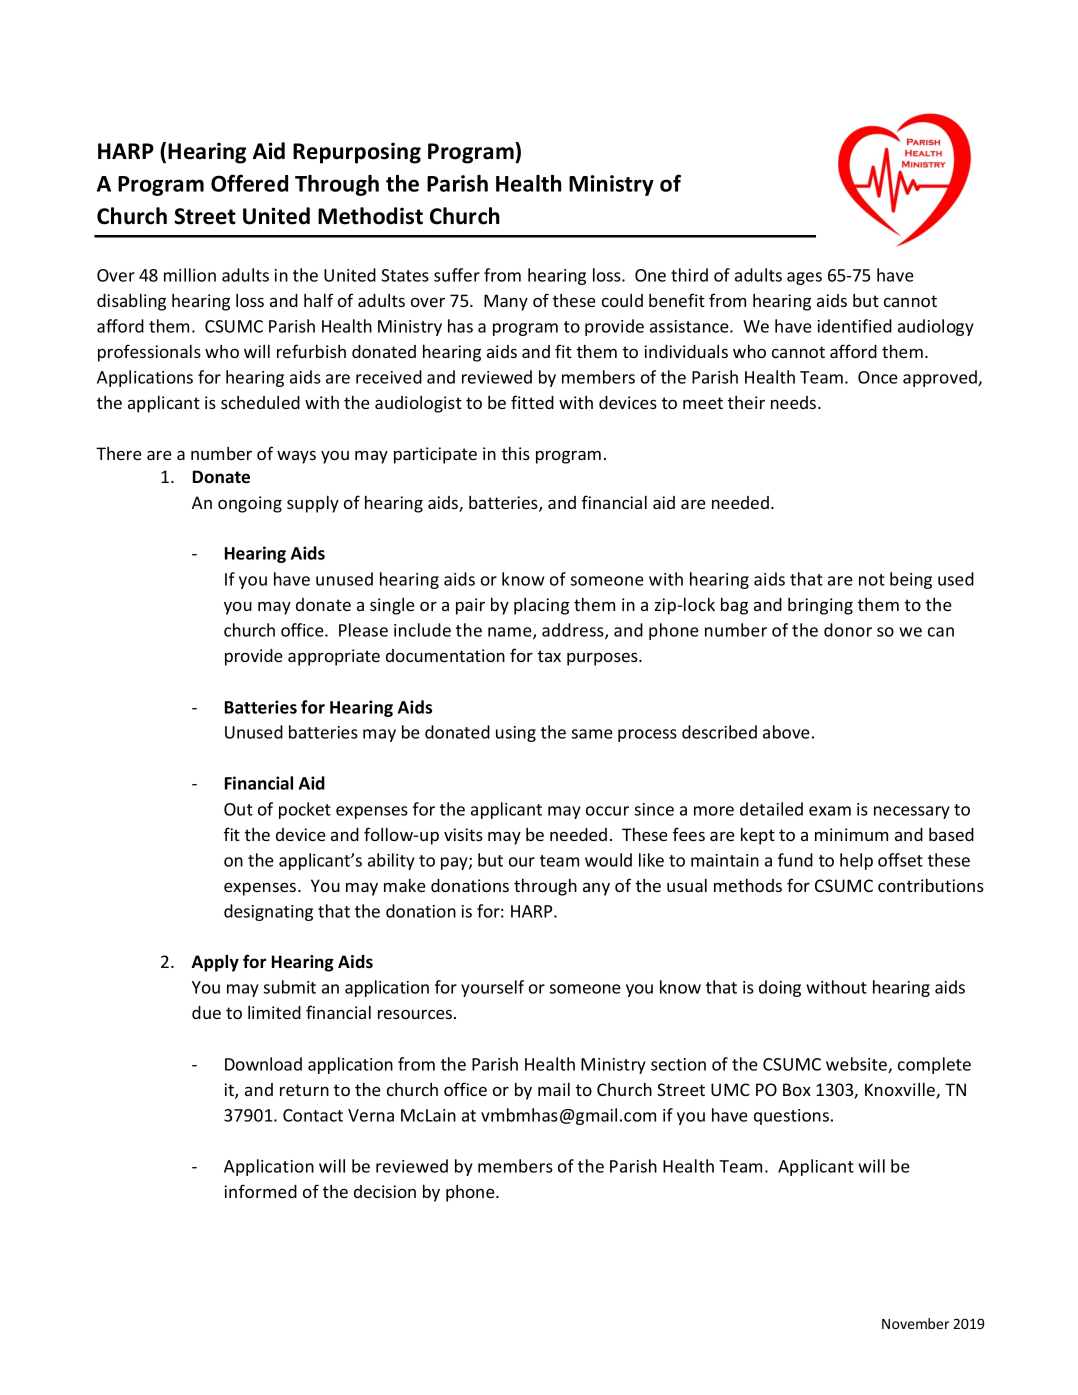 This screenshot has height=1395, width=1078. Describe the element at coordinates (911, 580) in the screenshot. I see `being` at that location.
